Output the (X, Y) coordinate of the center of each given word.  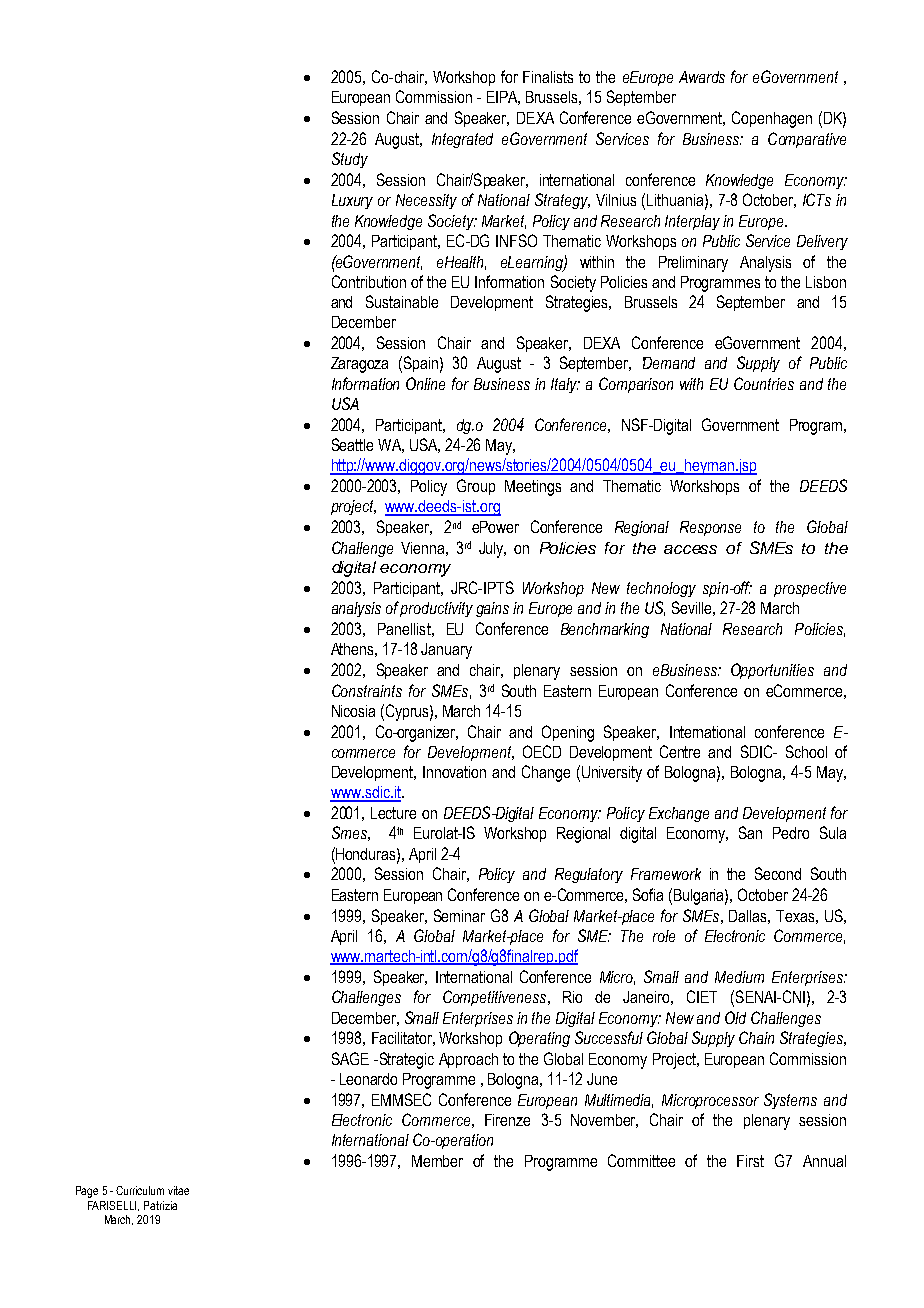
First (750, 1161)
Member (437, 1161)
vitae (178, 1190)
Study (350, 160)
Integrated (462, 140)
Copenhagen (772, 119)
